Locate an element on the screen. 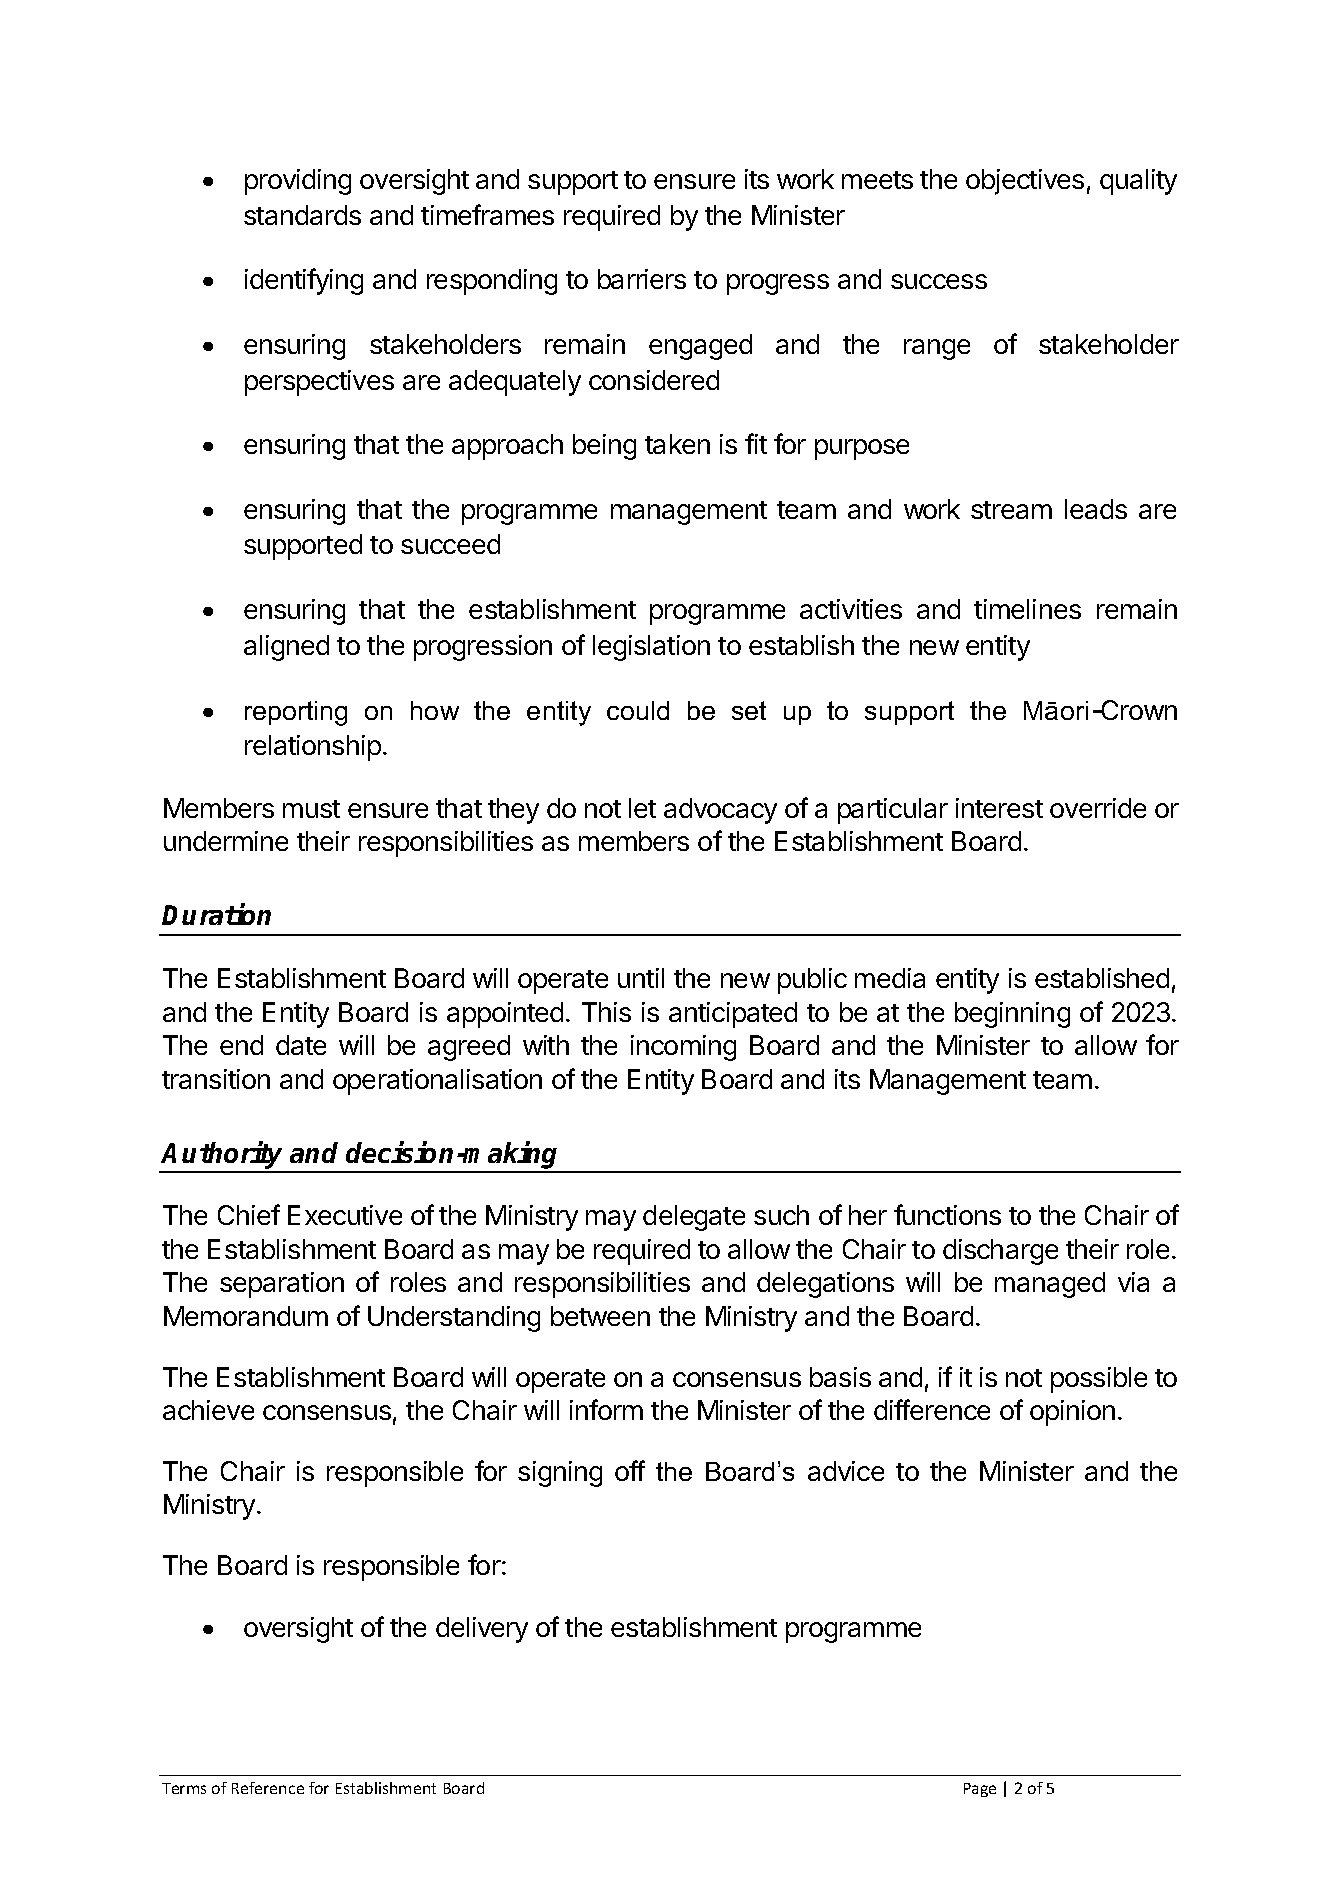 Image resolution: width=1340 pixels, height=1896 pixels. Reference is located at coordinates (268, 1788).
